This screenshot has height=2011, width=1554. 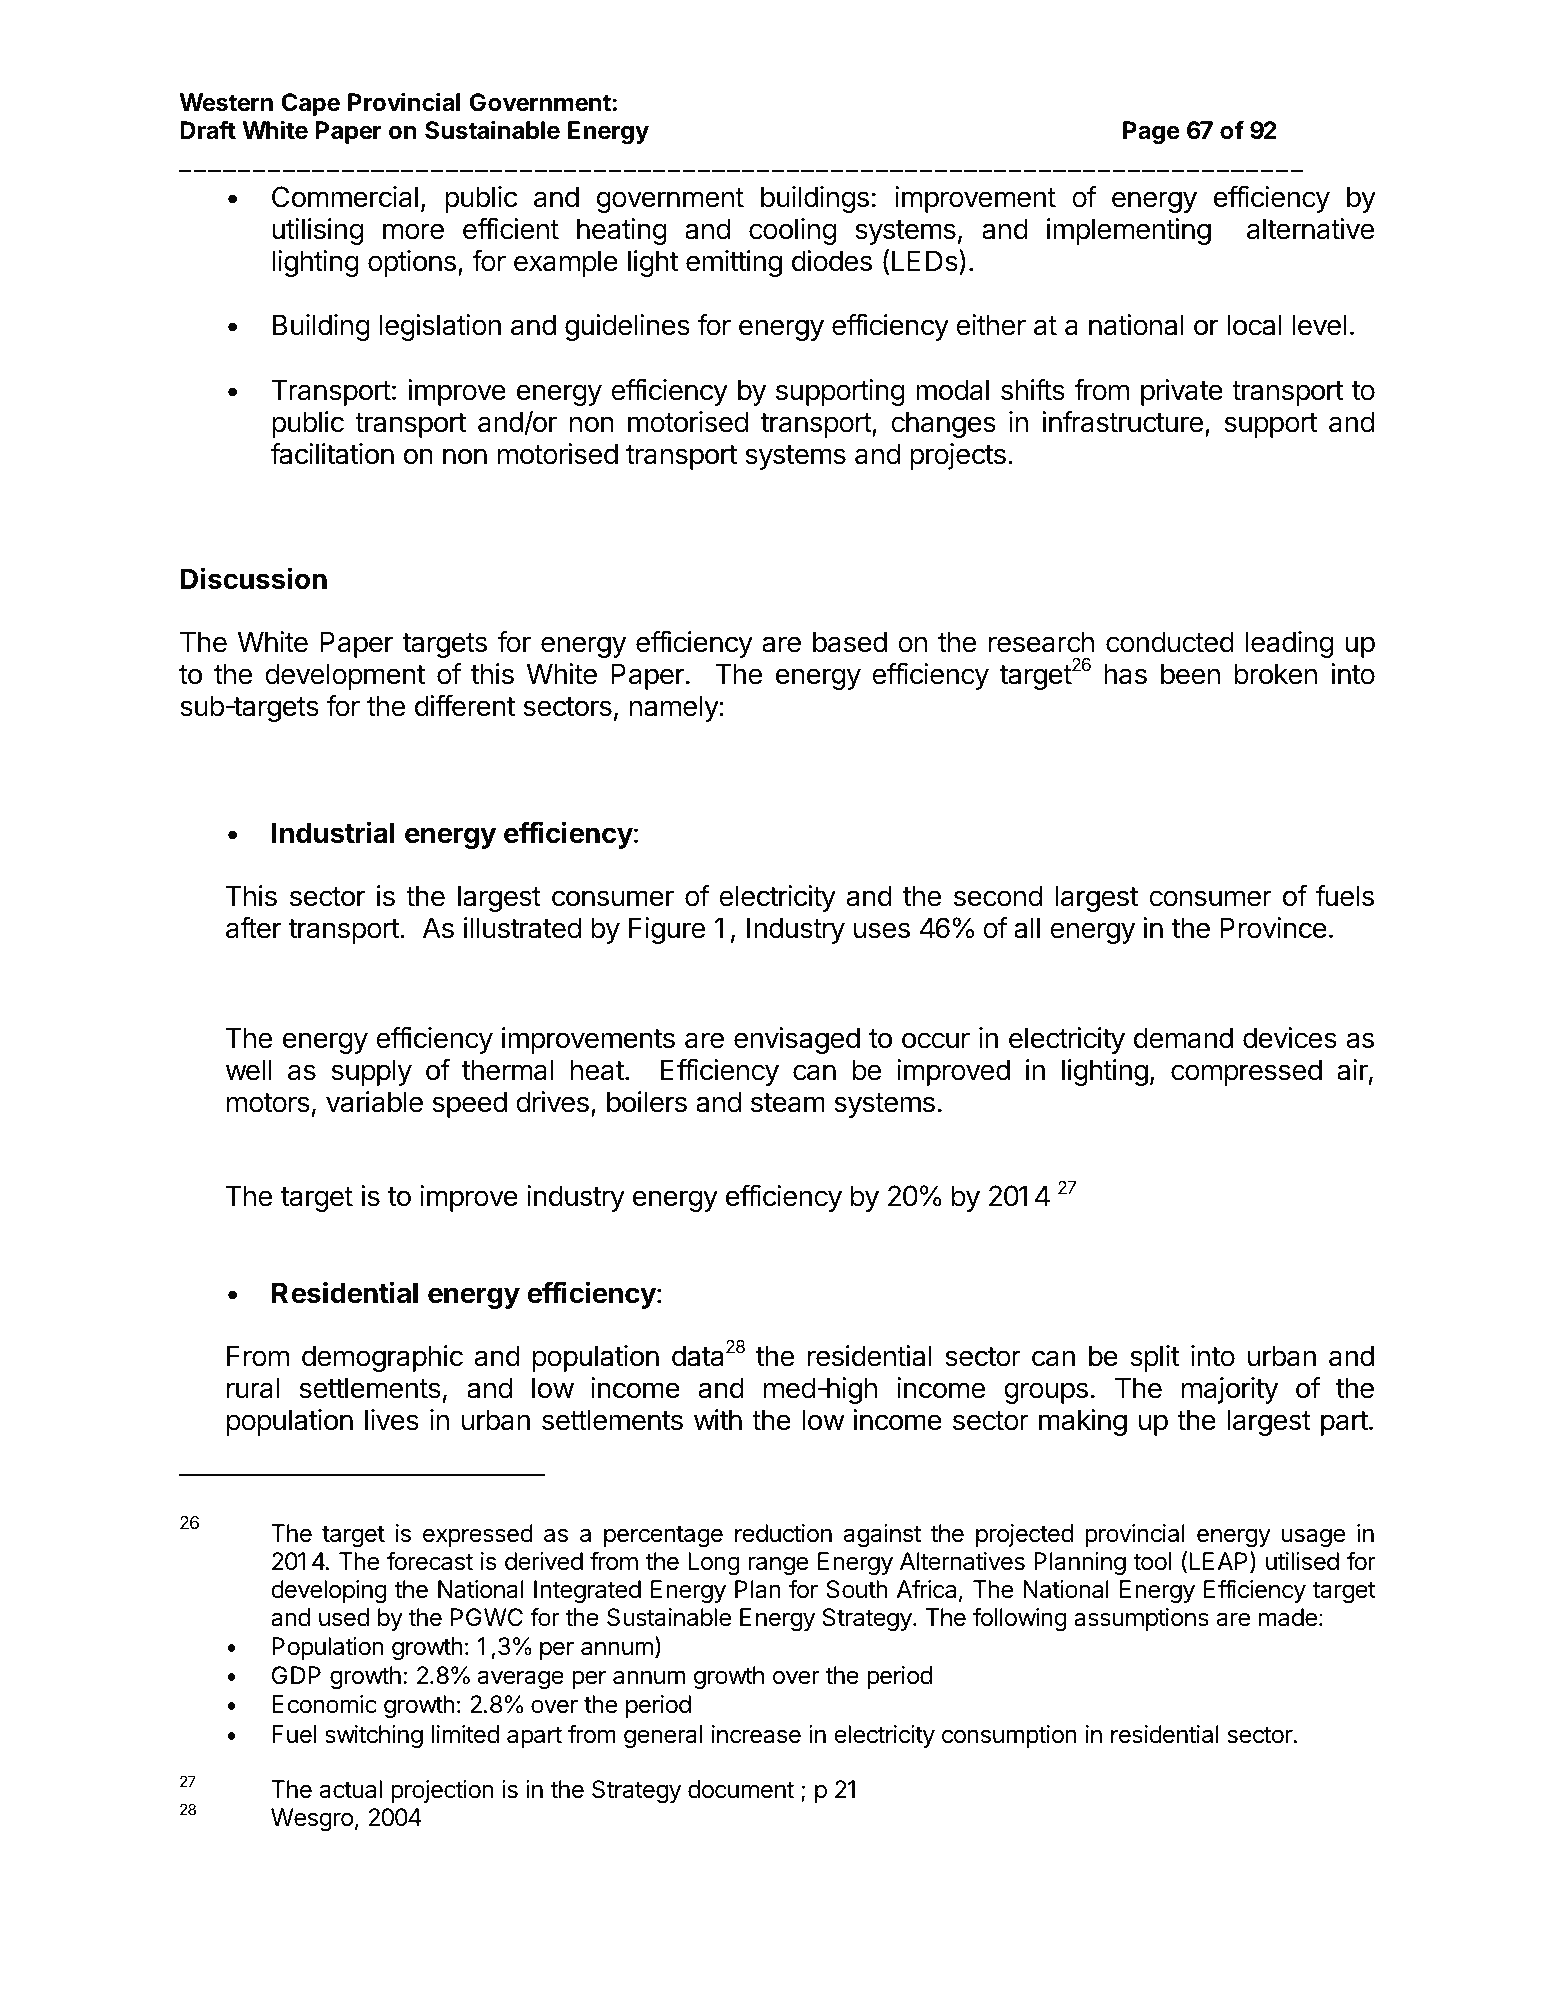 I want to click on cooling, so click(x=792, y=231).
